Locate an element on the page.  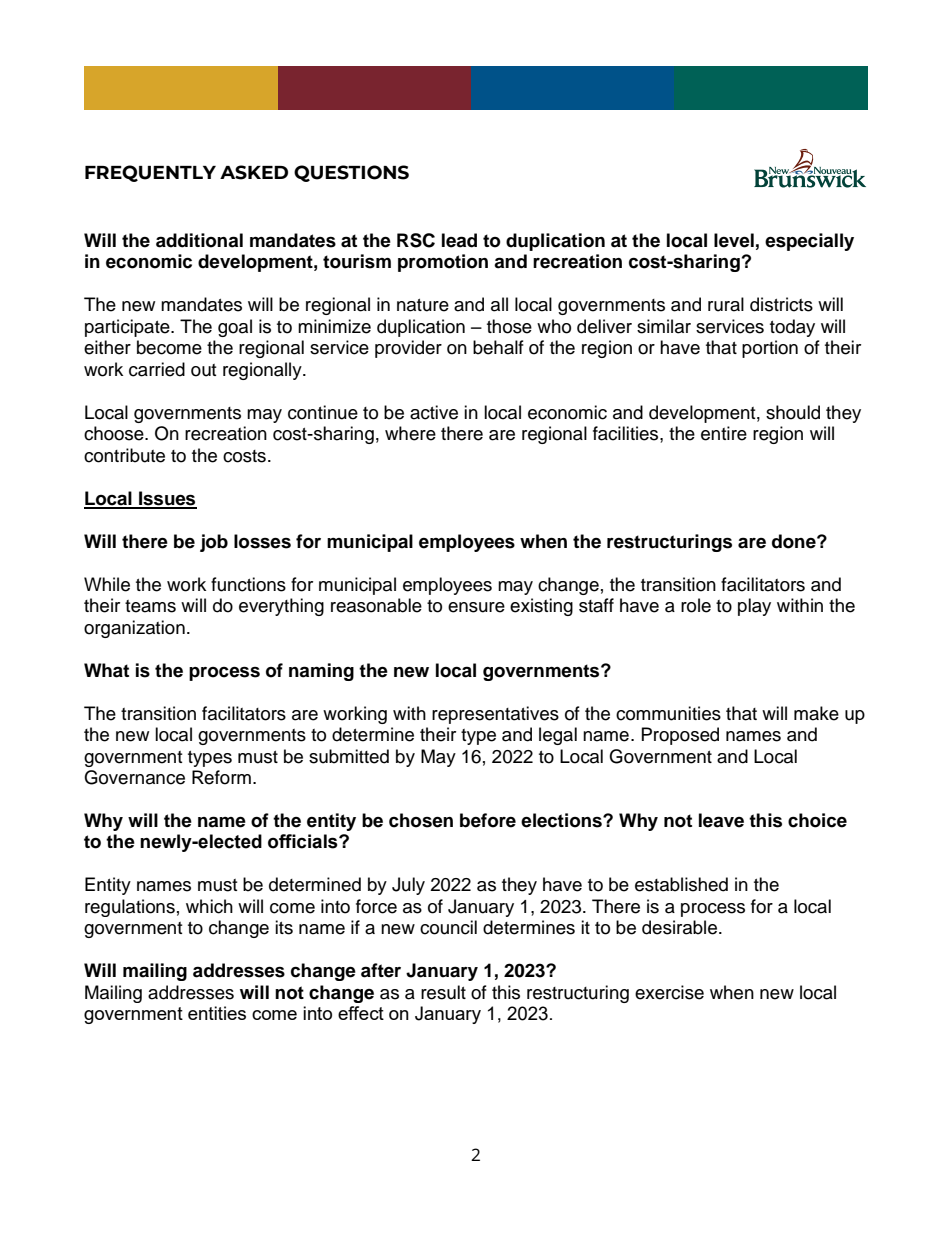
lead is located at coordinates (459, 240).
